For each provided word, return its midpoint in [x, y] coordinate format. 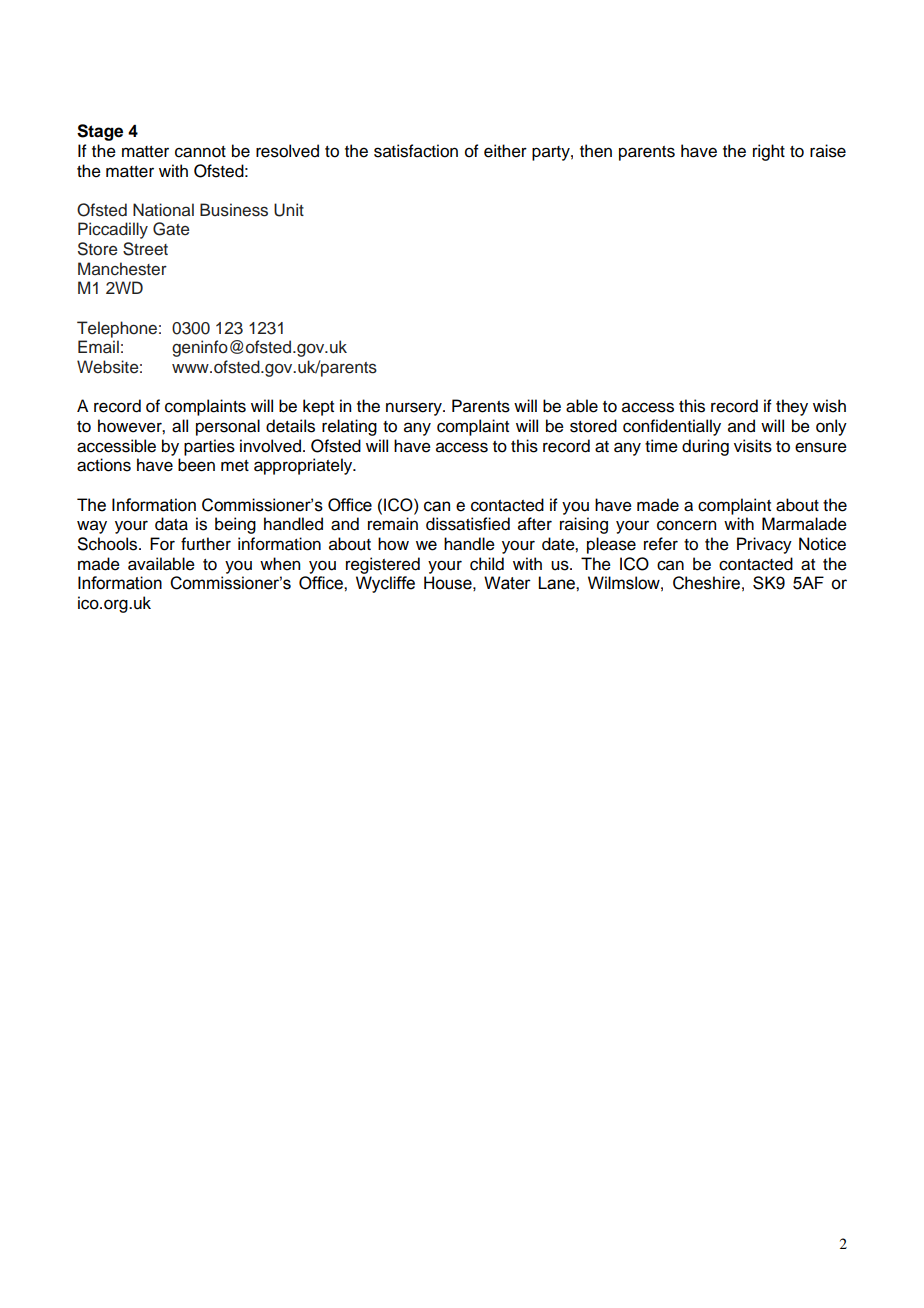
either [505, 151]
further [206, 544]
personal [228, 427]
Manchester [122, 269]
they [792, 407]
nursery [415, 409]
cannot [200, 152]
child [487, 564]
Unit [289, 210]
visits [753, 446]
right [769, 152]
